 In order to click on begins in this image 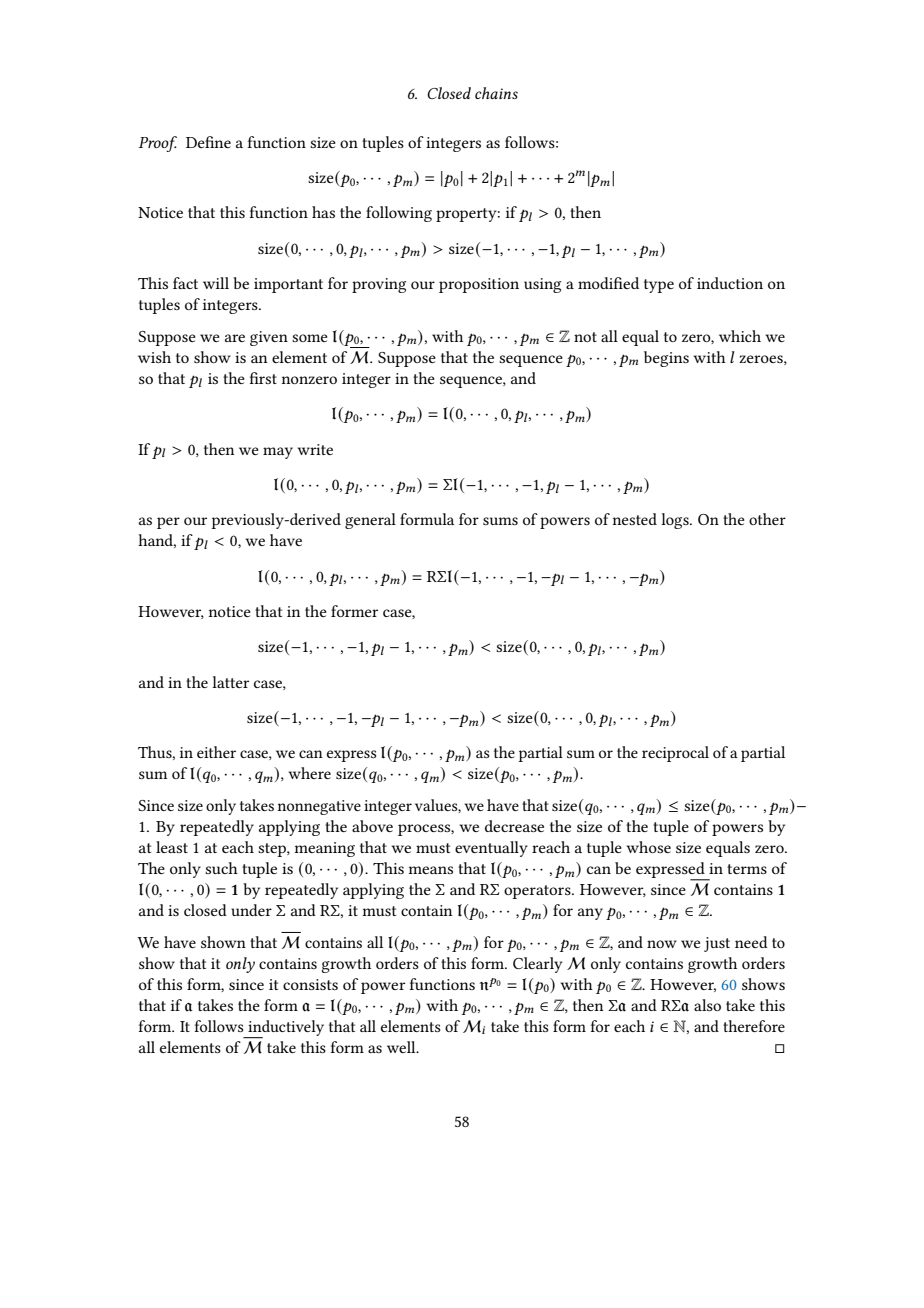, I will do `click(666, 359)`.
